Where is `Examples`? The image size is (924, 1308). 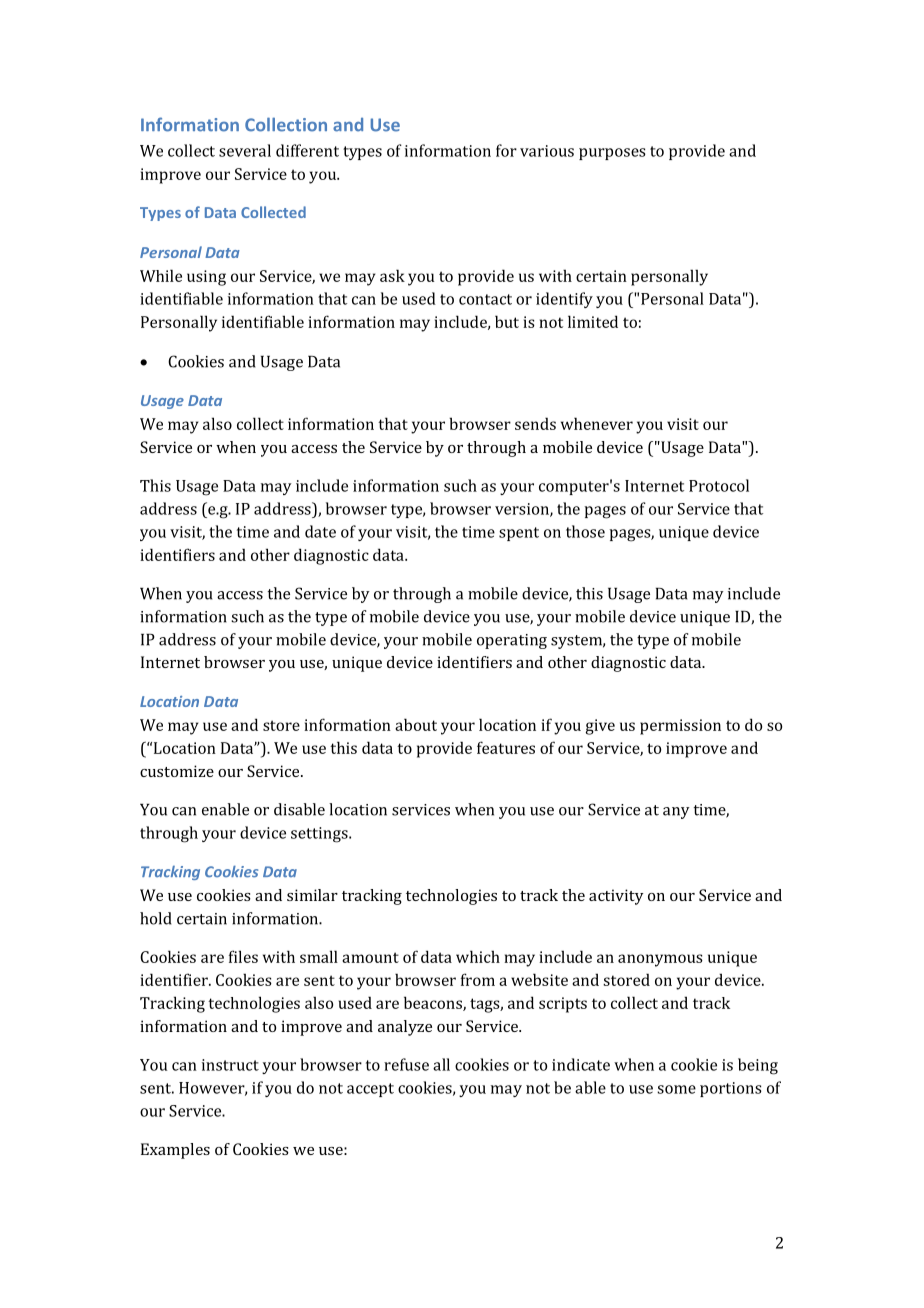 Examples is located at coordinates (175, 1151).
